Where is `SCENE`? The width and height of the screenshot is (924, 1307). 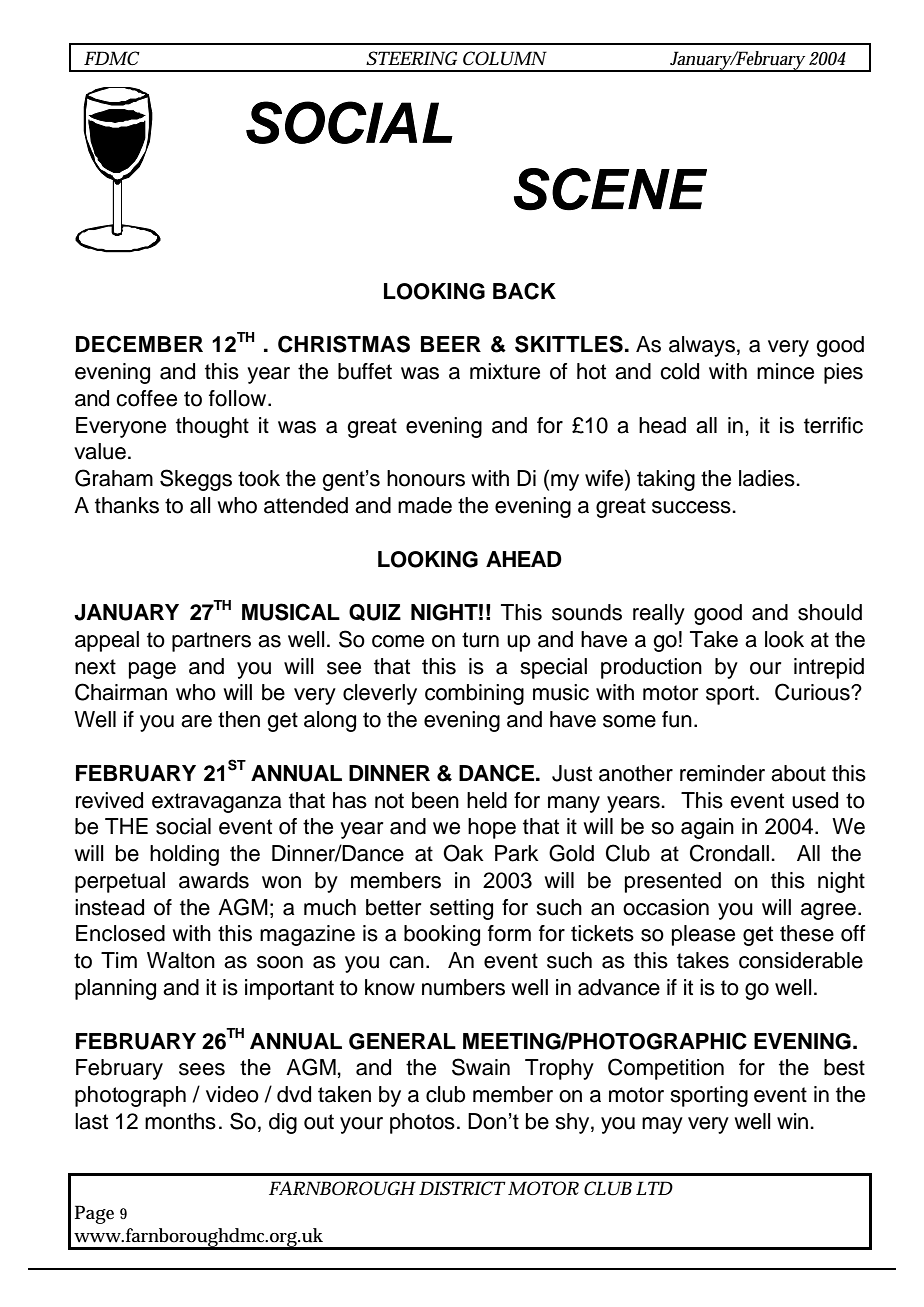 SCENE is located at coordinates (610, 189).
